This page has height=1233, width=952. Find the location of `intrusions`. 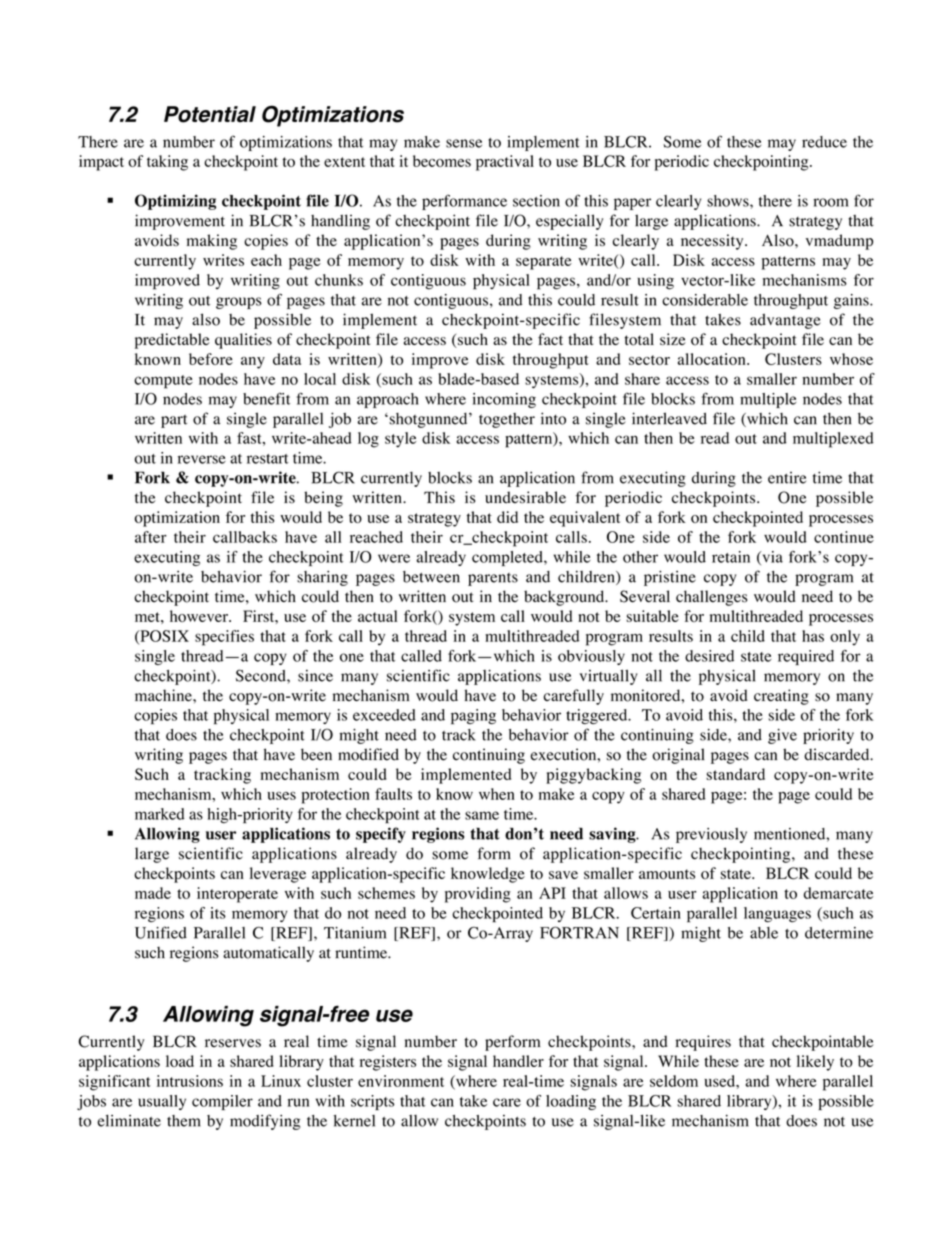

intrusions is located at coordinates (190, 1081).
